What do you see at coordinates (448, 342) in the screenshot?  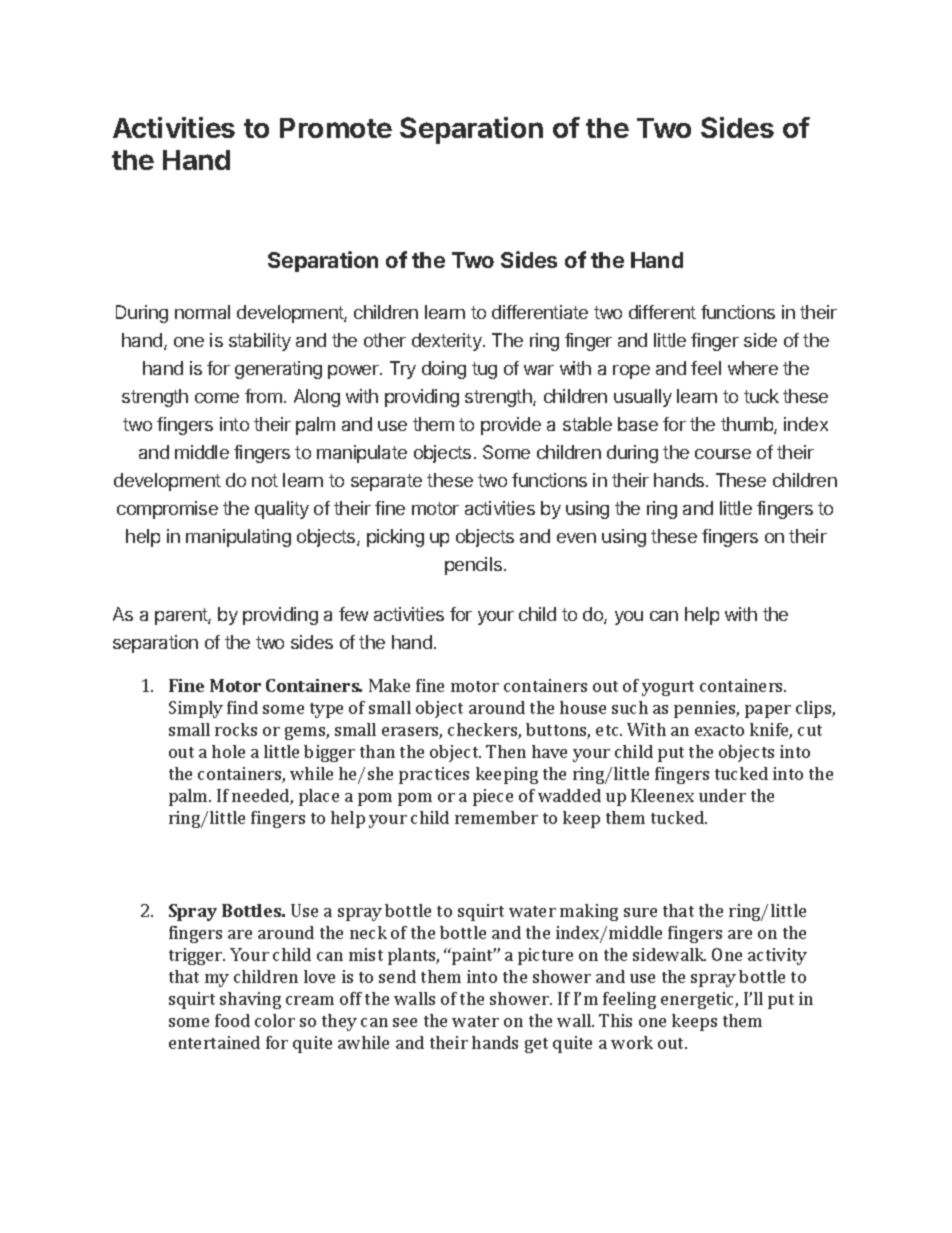 I see `dexterity` at bounding box center [448, 342].
